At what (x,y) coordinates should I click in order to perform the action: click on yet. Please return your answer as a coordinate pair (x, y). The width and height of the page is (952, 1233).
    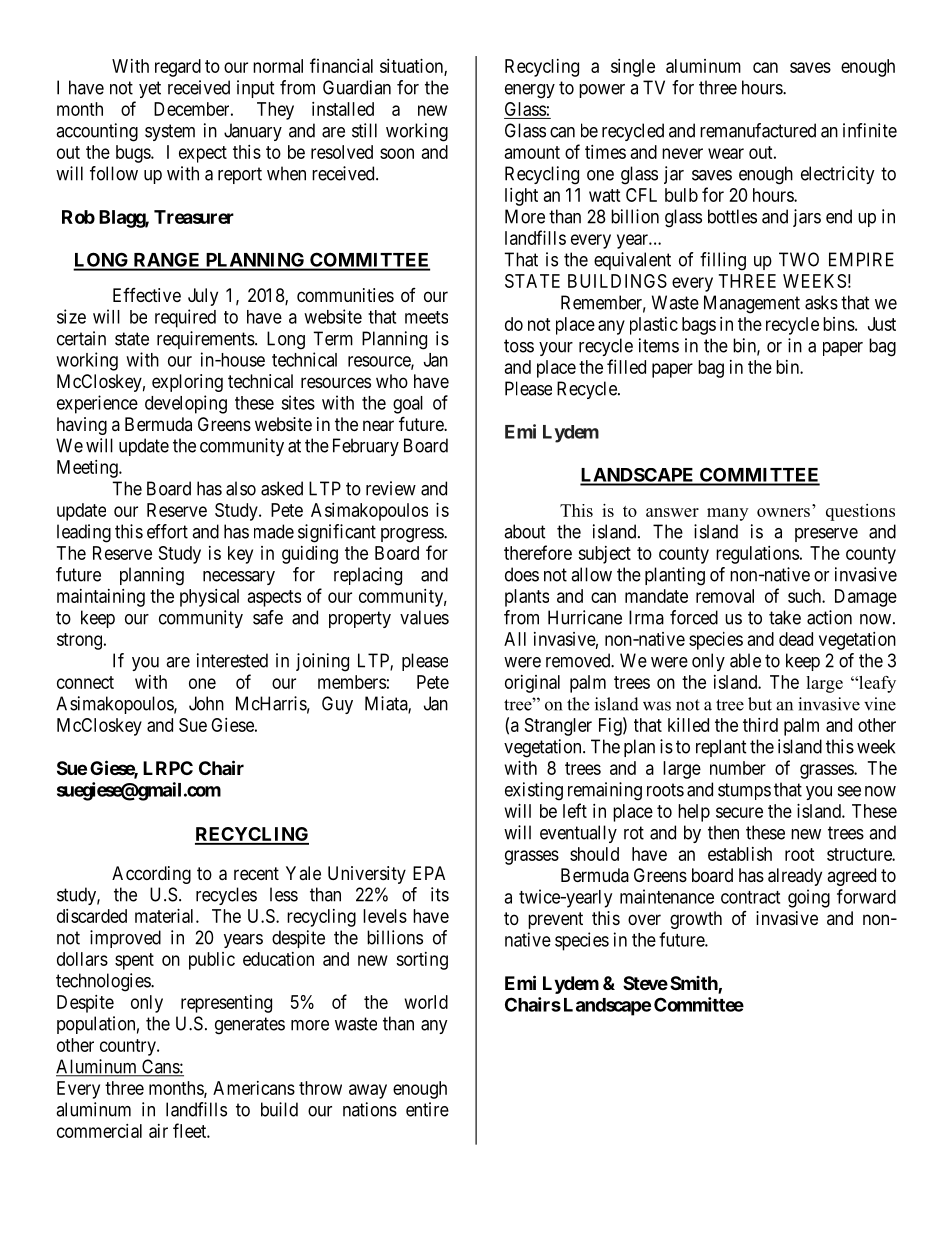
    Looking at the image, I should click on (150, 89).
